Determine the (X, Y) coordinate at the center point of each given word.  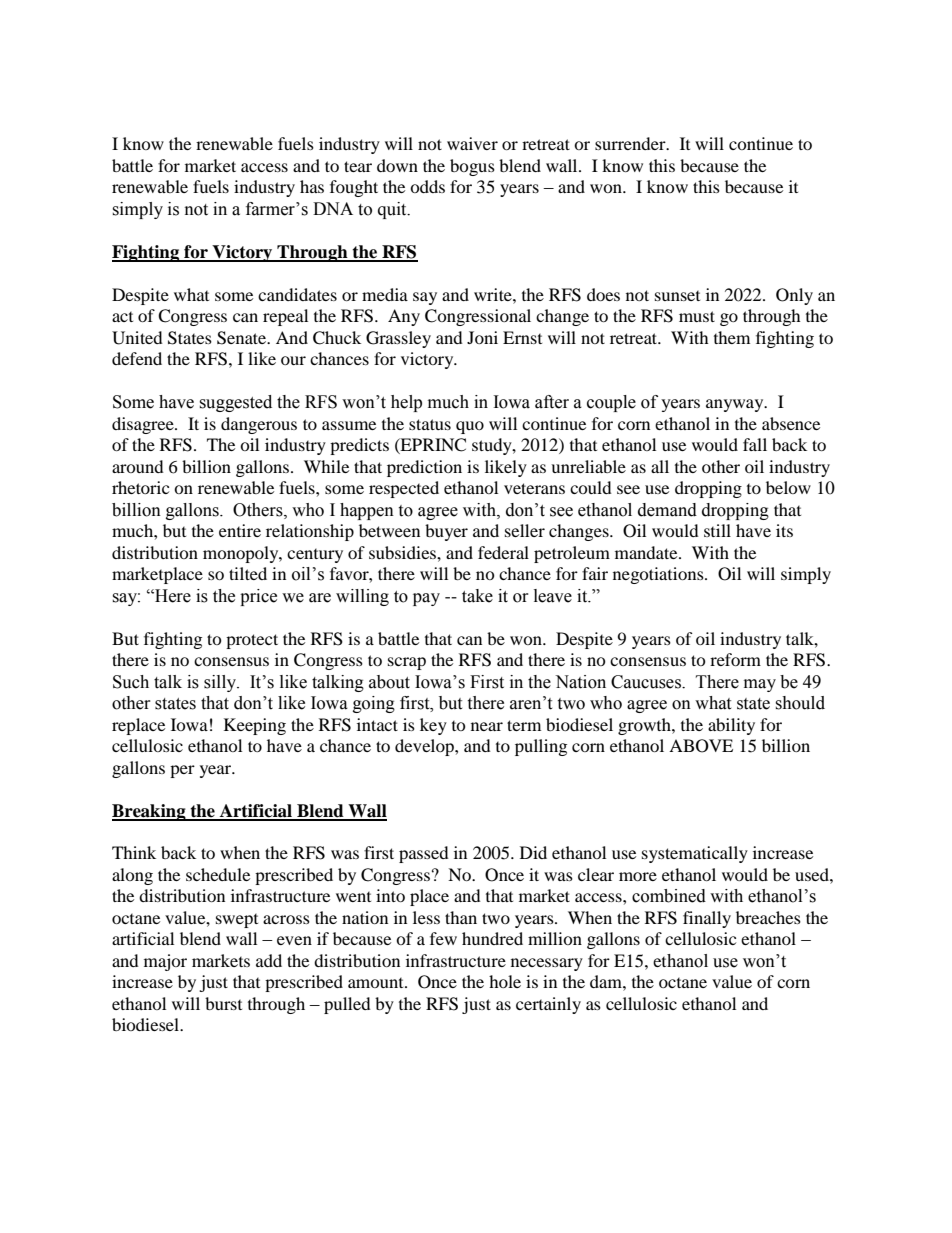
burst (223, 1003)
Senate (243, 338)
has (312, 186)
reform (735, 659)
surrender (631, 143)
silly (221, 683)
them (732, 337)
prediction (424, 468)
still (717, 530)
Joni (482, 337)
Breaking (150, 812)
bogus (472, 167)
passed (424, 854)
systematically (695, 854)
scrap (407, 663)
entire (240, 530)
